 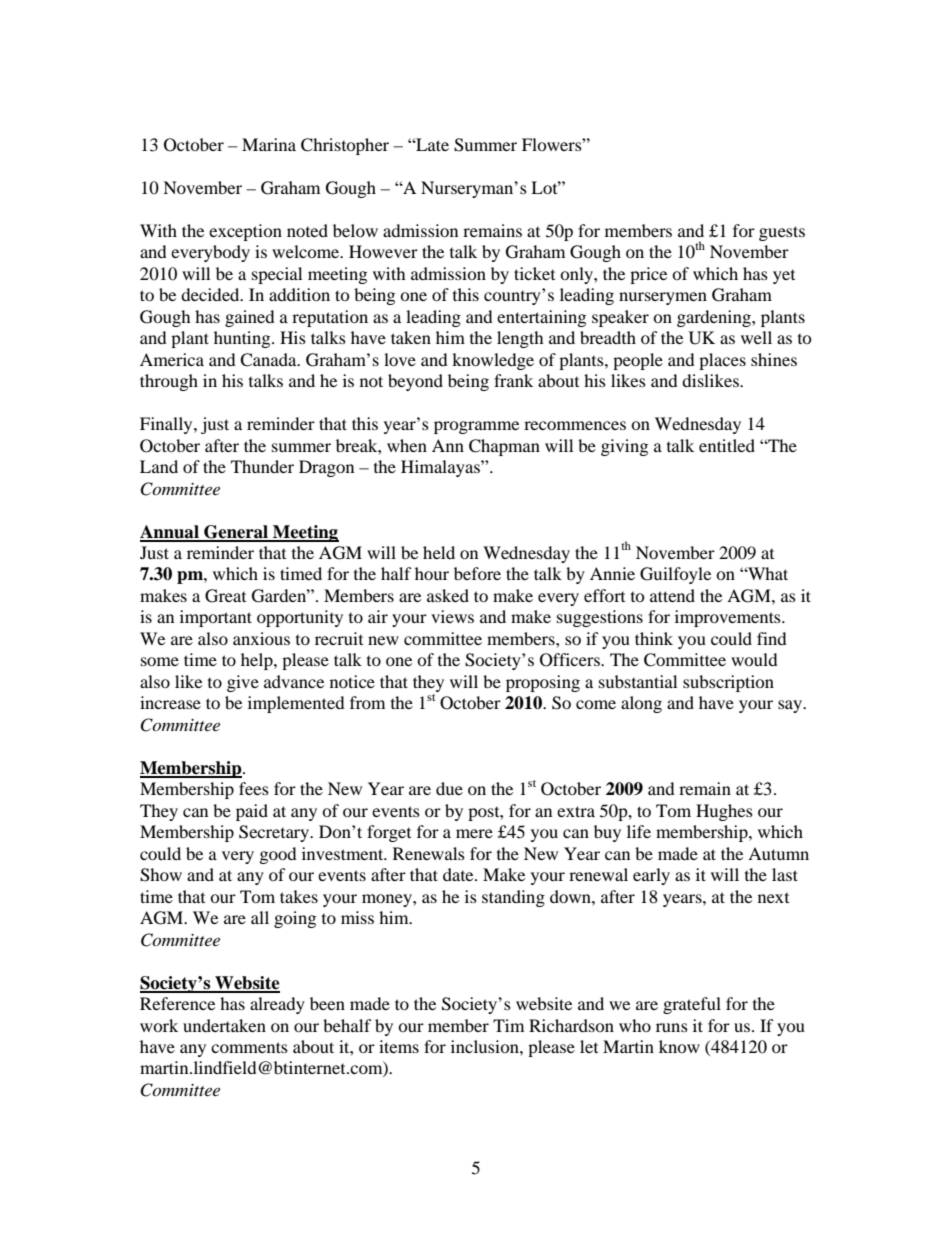 I want to click on paid, so click(x=252, y=812).
